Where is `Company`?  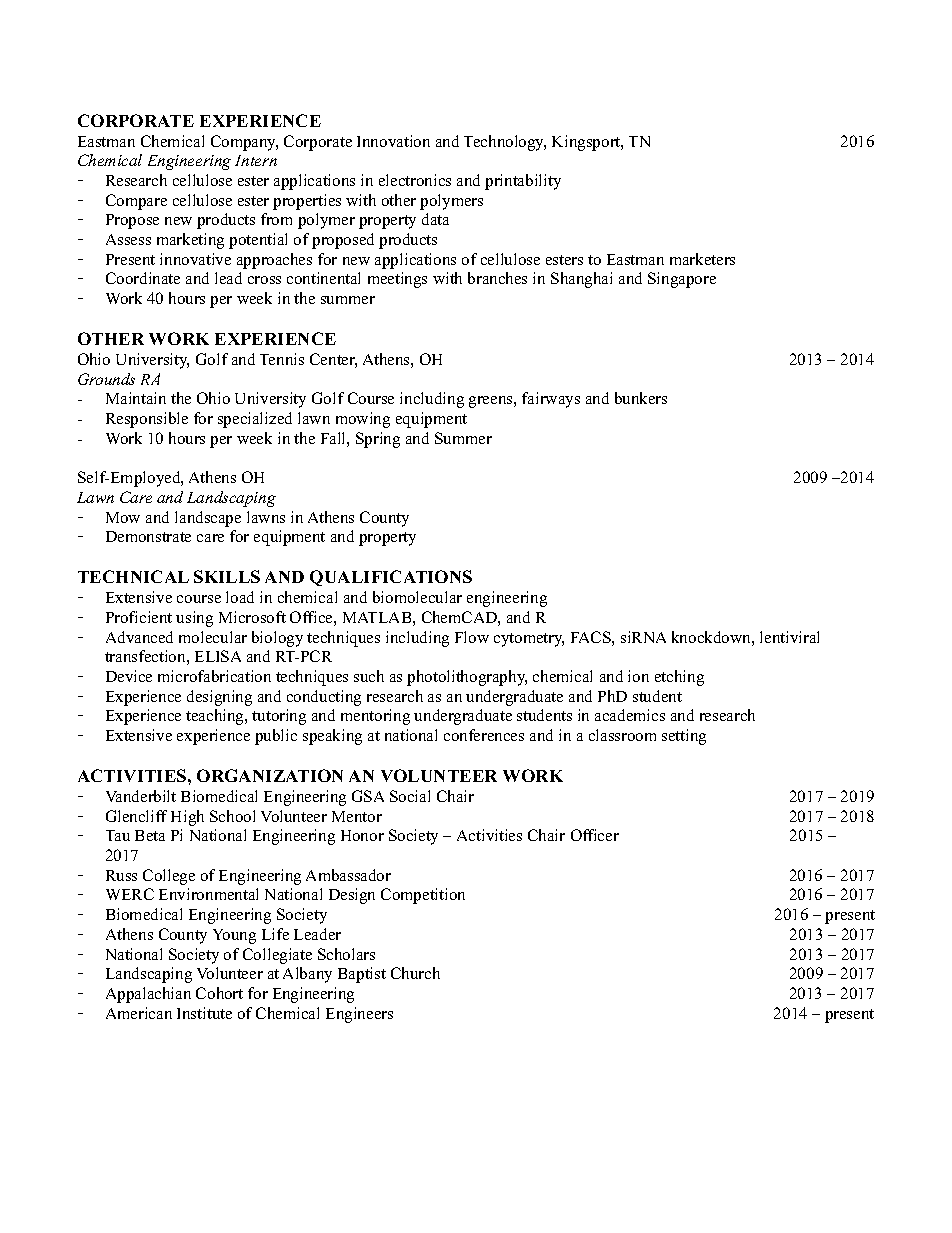 Company is located at coordinates (244, 143).
